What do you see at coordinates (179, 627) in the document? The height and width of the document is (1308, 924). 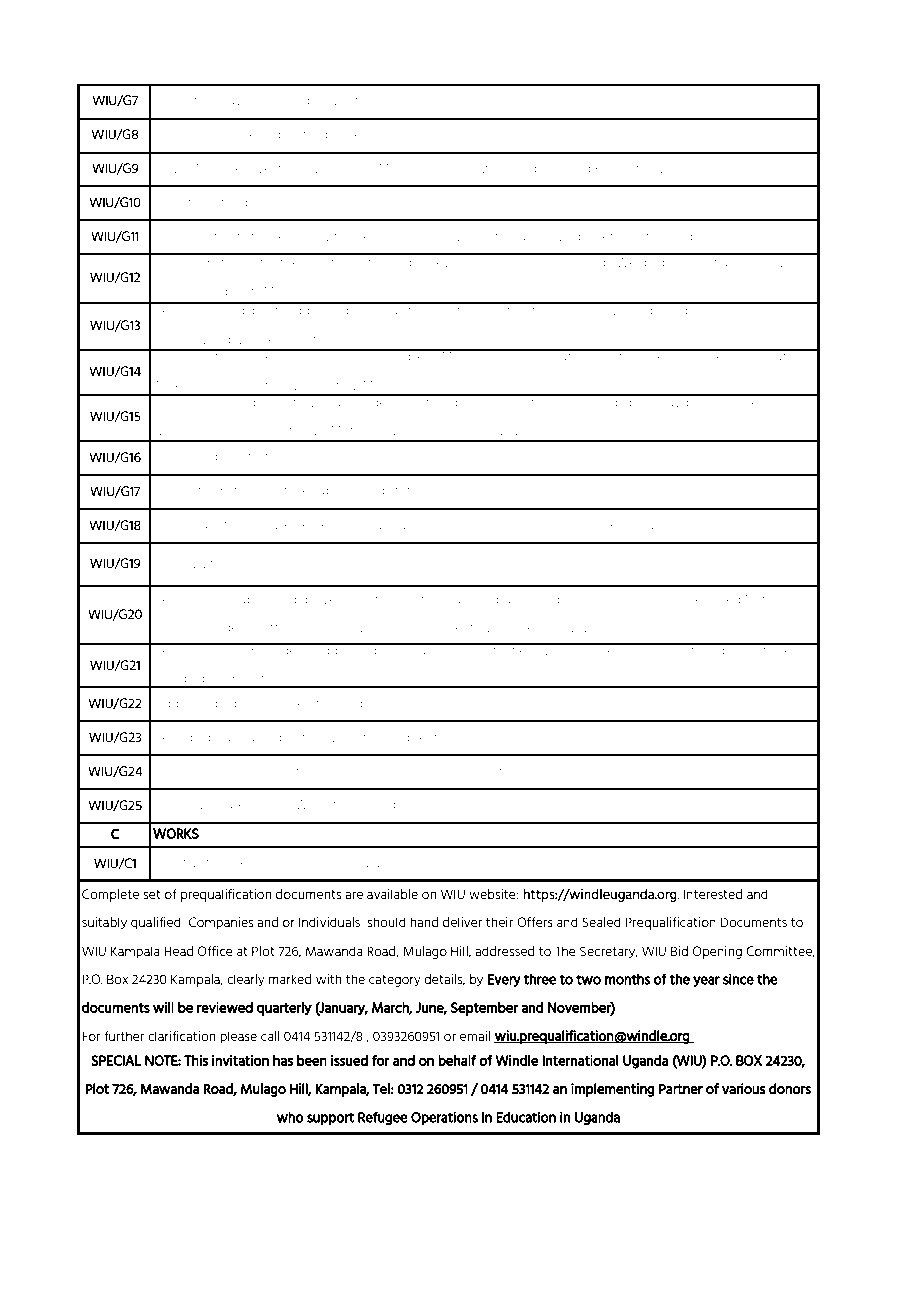 I see `Purchase` at bounding box center [179, 627].
